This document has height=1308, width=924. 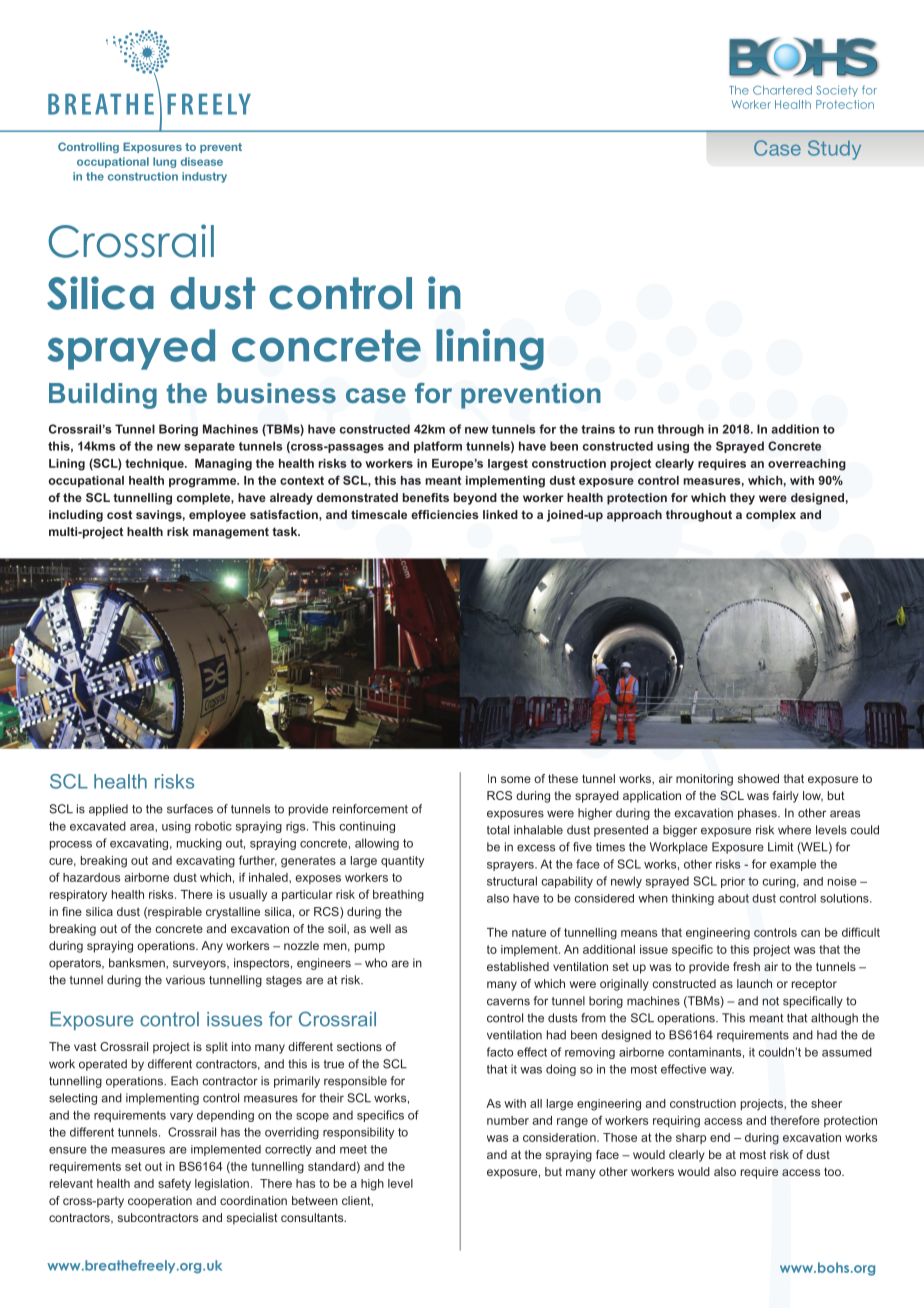 What do you see at coordinates (782, 90) in the document?
I see `Chartered` at bounding box center [782, 90].
